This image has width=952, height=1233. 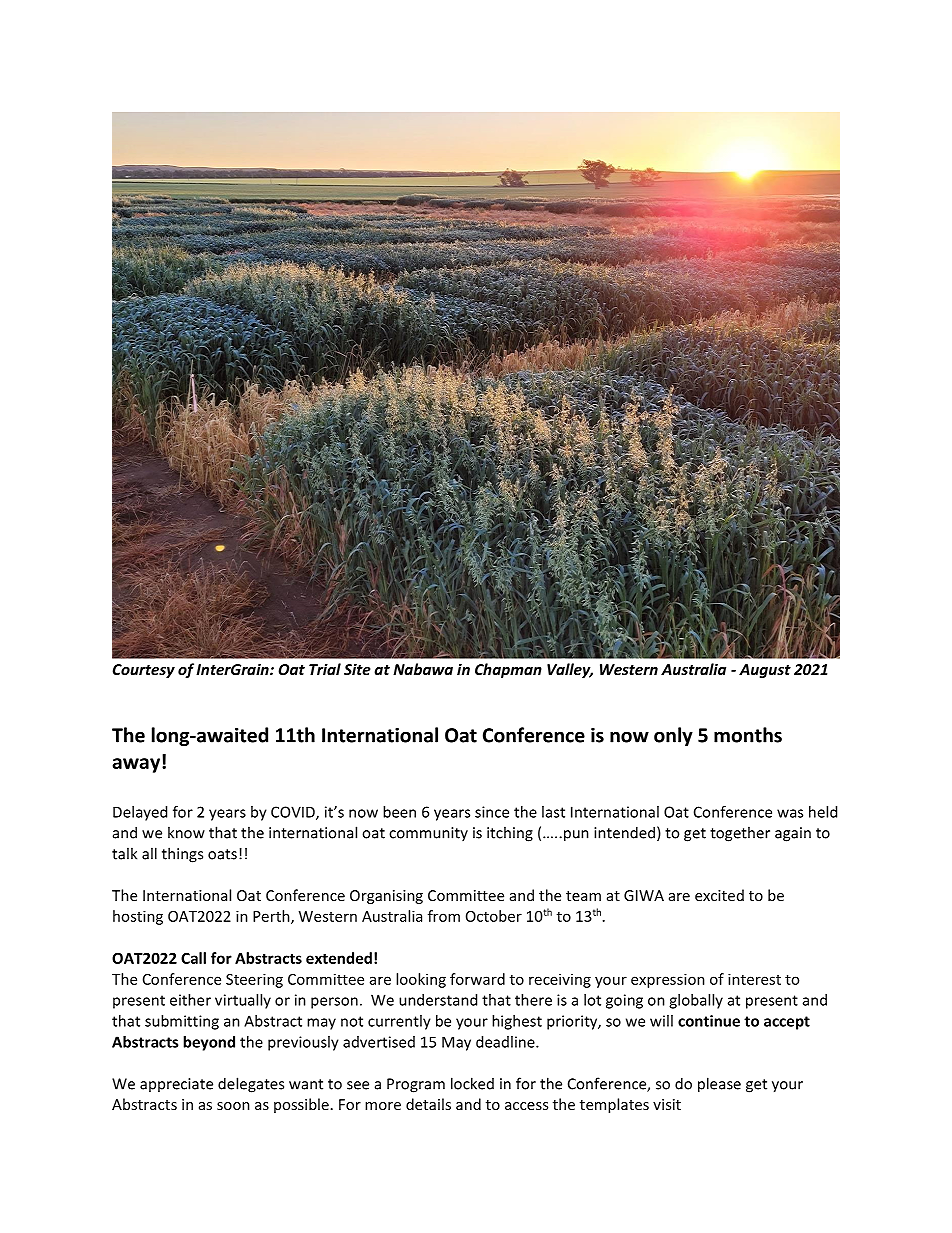 What do you see at coordinates (222, 854) in the image?
I see `oats` at bounding box center [222, 854].
